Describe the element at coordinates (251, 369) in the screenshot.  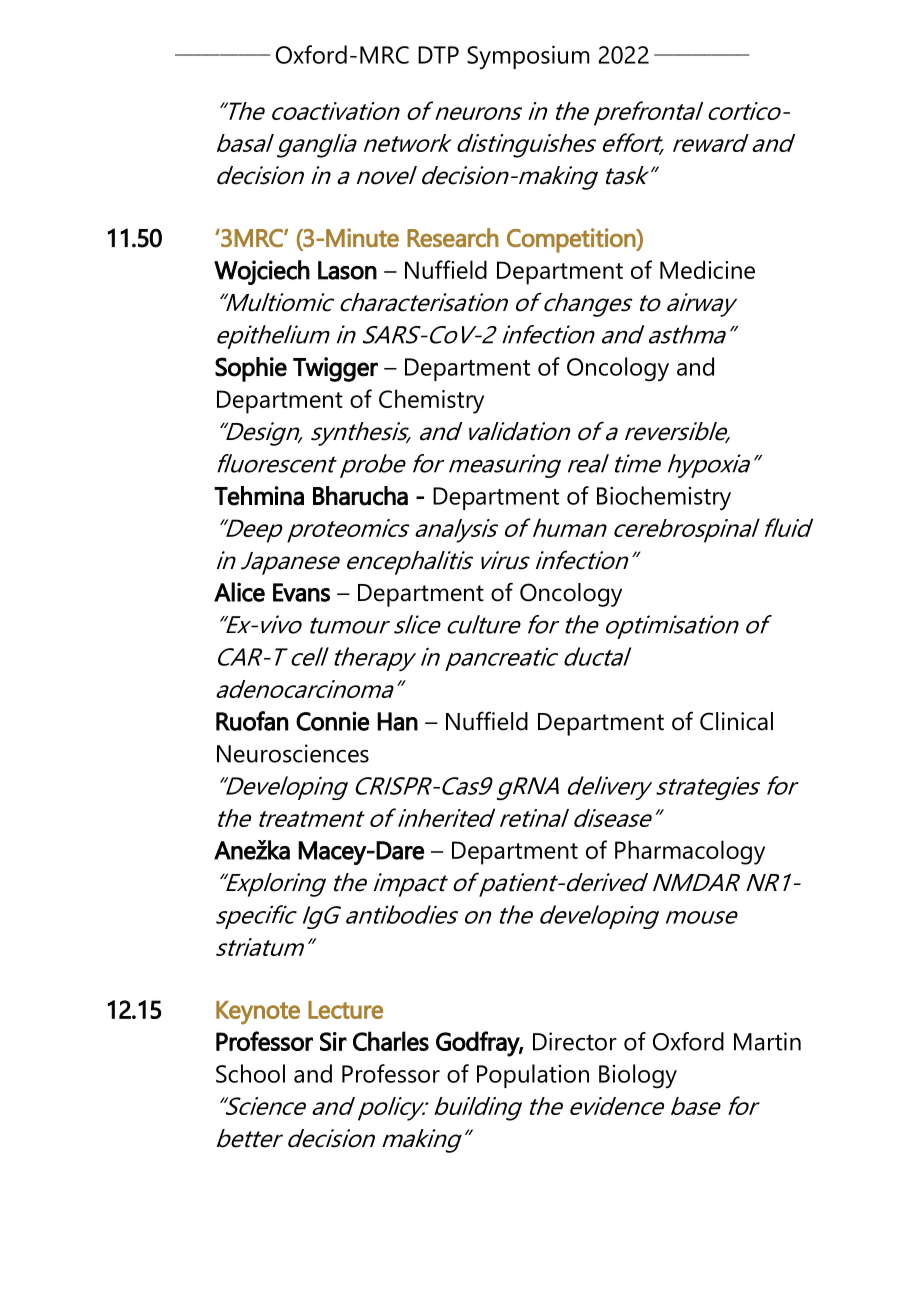
I see `Sophie` at that location.
